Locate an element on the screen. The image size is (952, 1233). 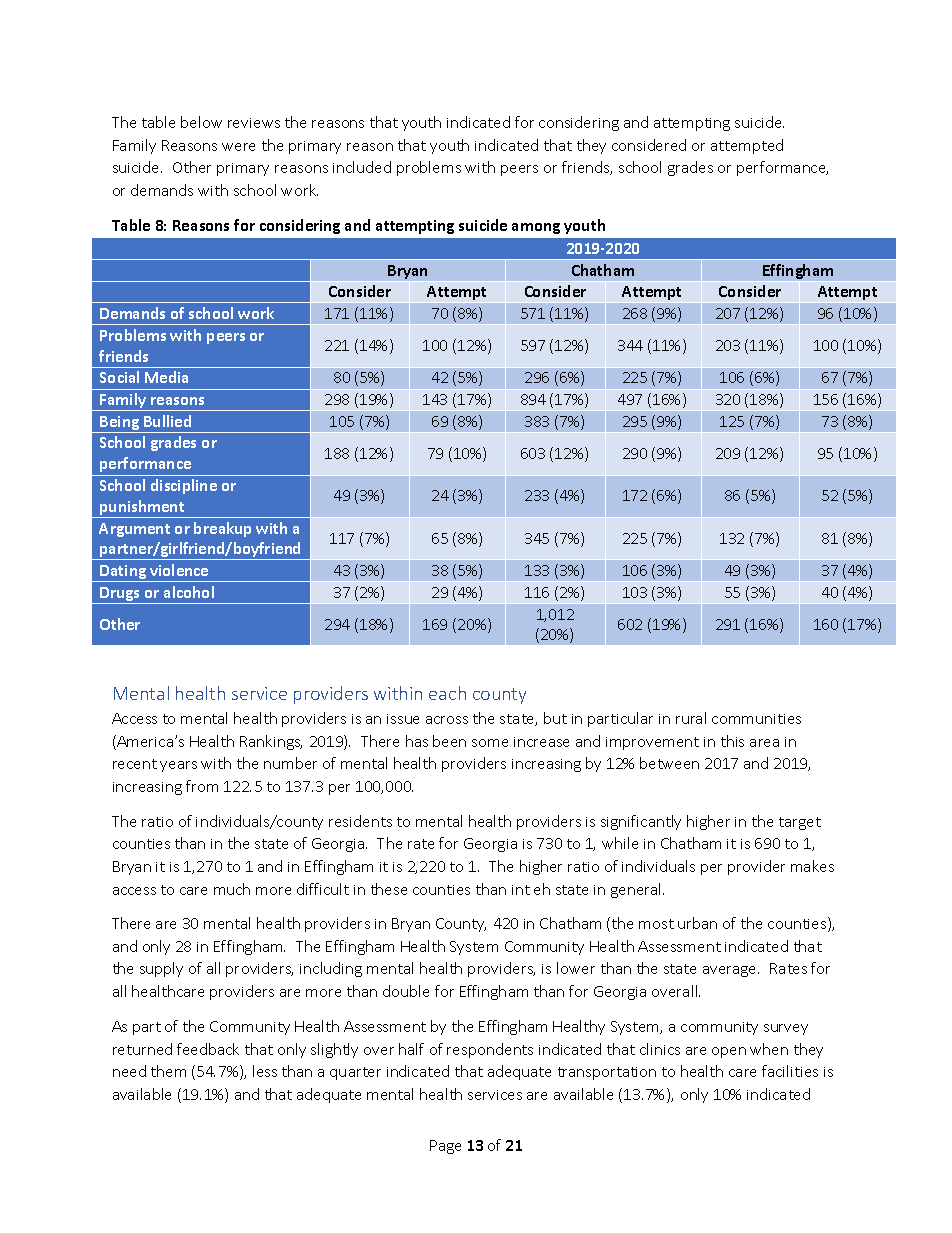
included is located at coordinates (362, 167).
